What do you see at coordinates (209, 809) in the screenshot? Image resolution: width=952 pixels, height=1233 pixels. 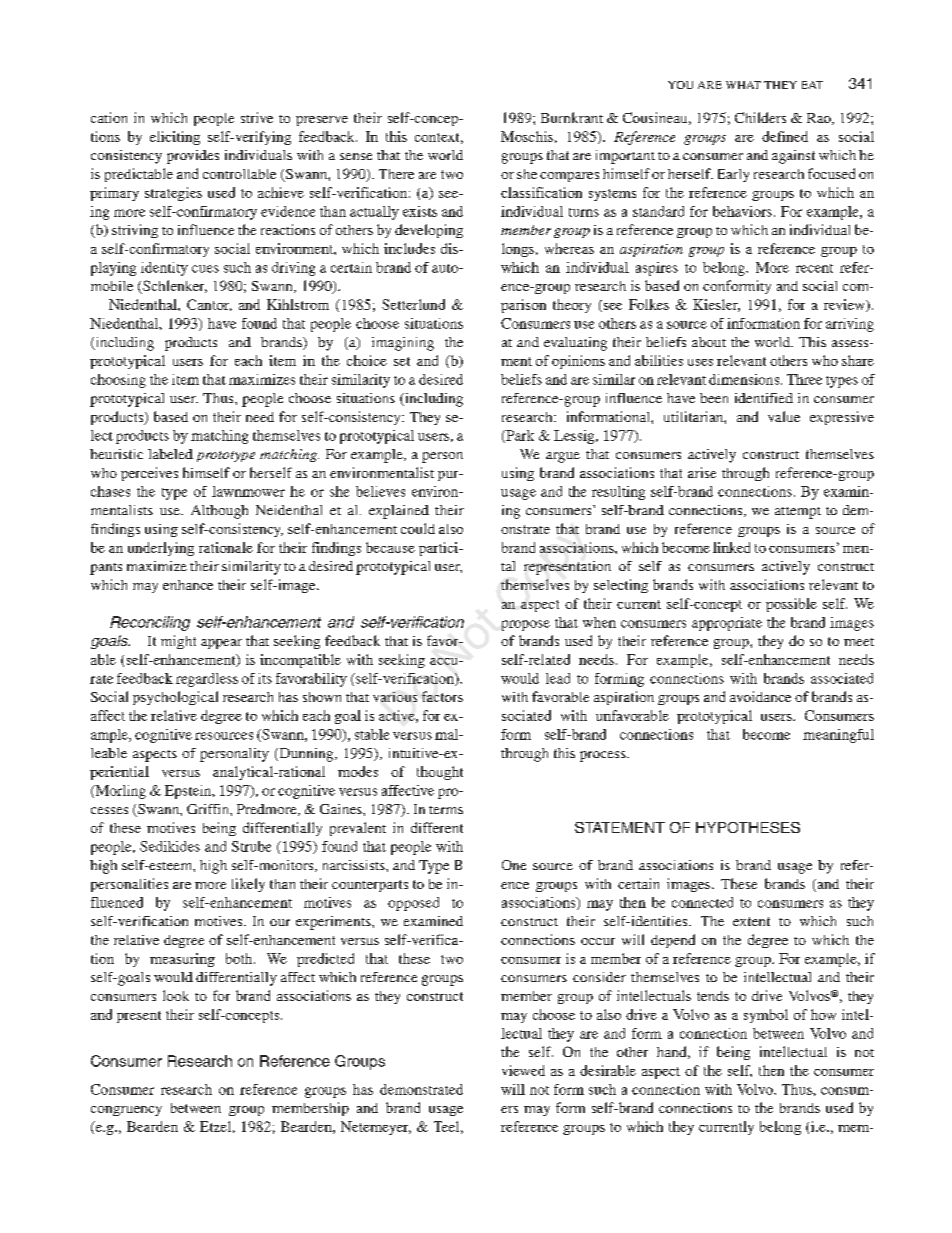 I see `Griffin` at bounding box center [209, 809].
